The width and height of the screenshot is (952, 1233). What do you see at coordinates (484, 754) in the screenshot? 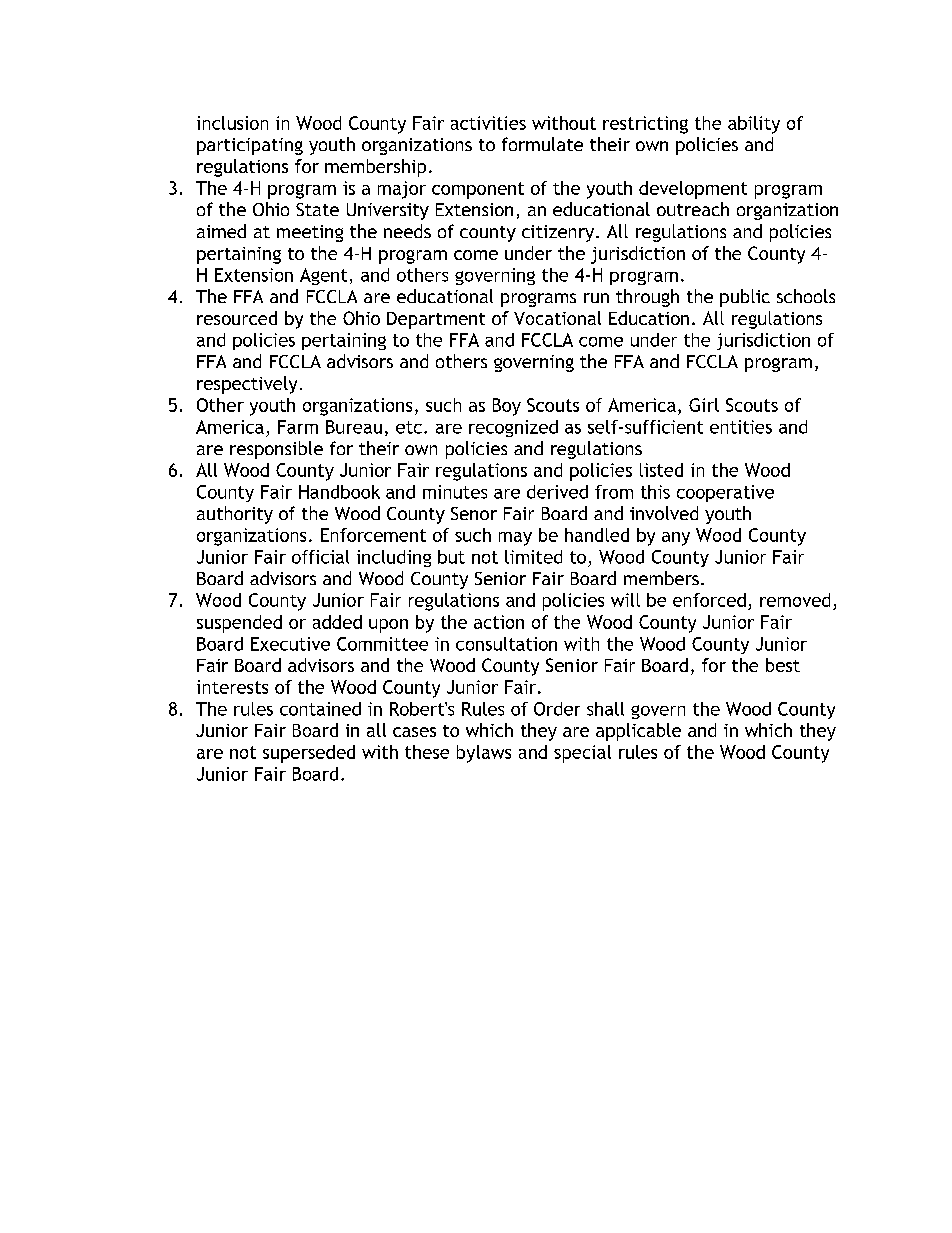
I see `bylaws` at bounding box center [484, 754].
